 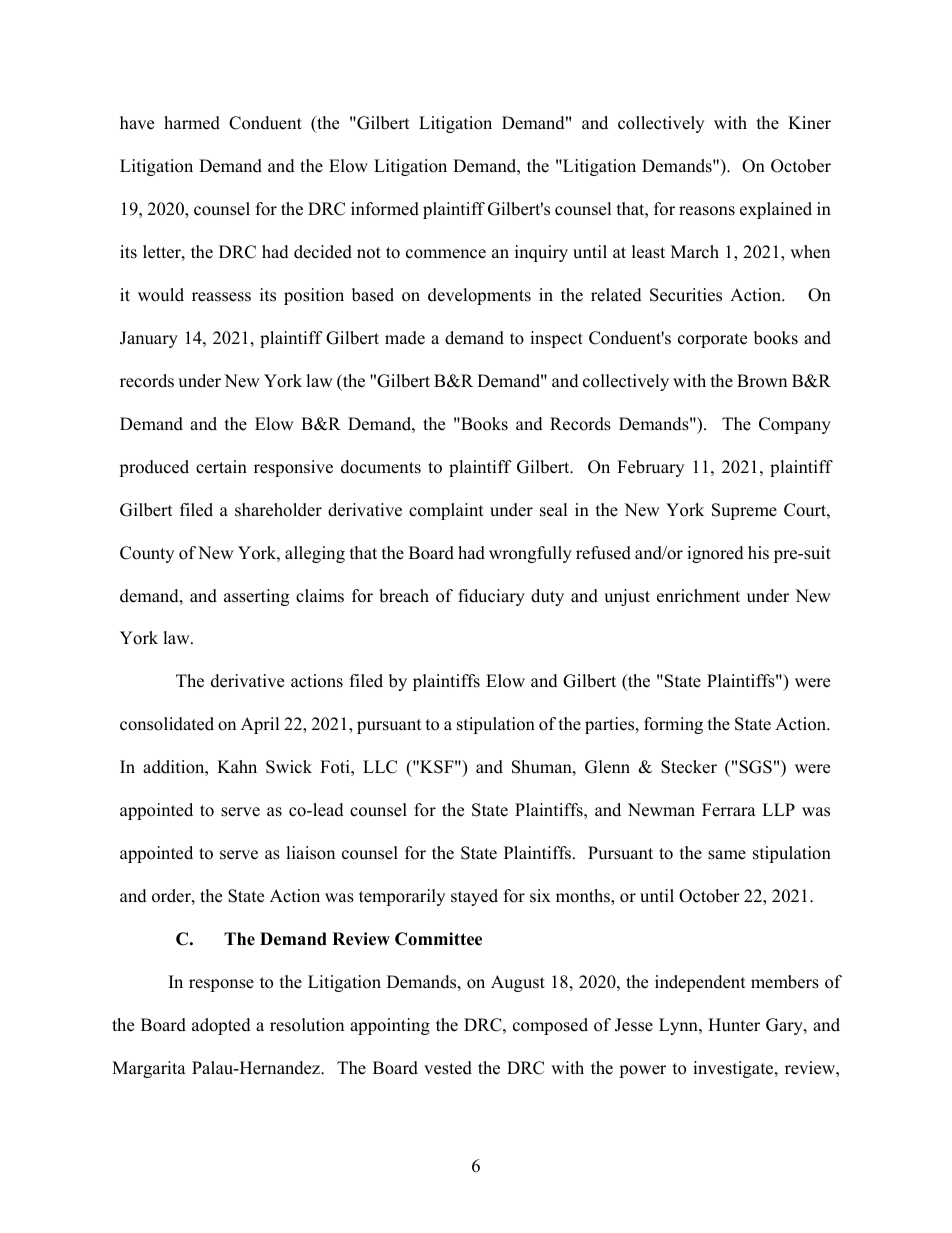 I want to click on reasons, so click(x=707, y=211).
